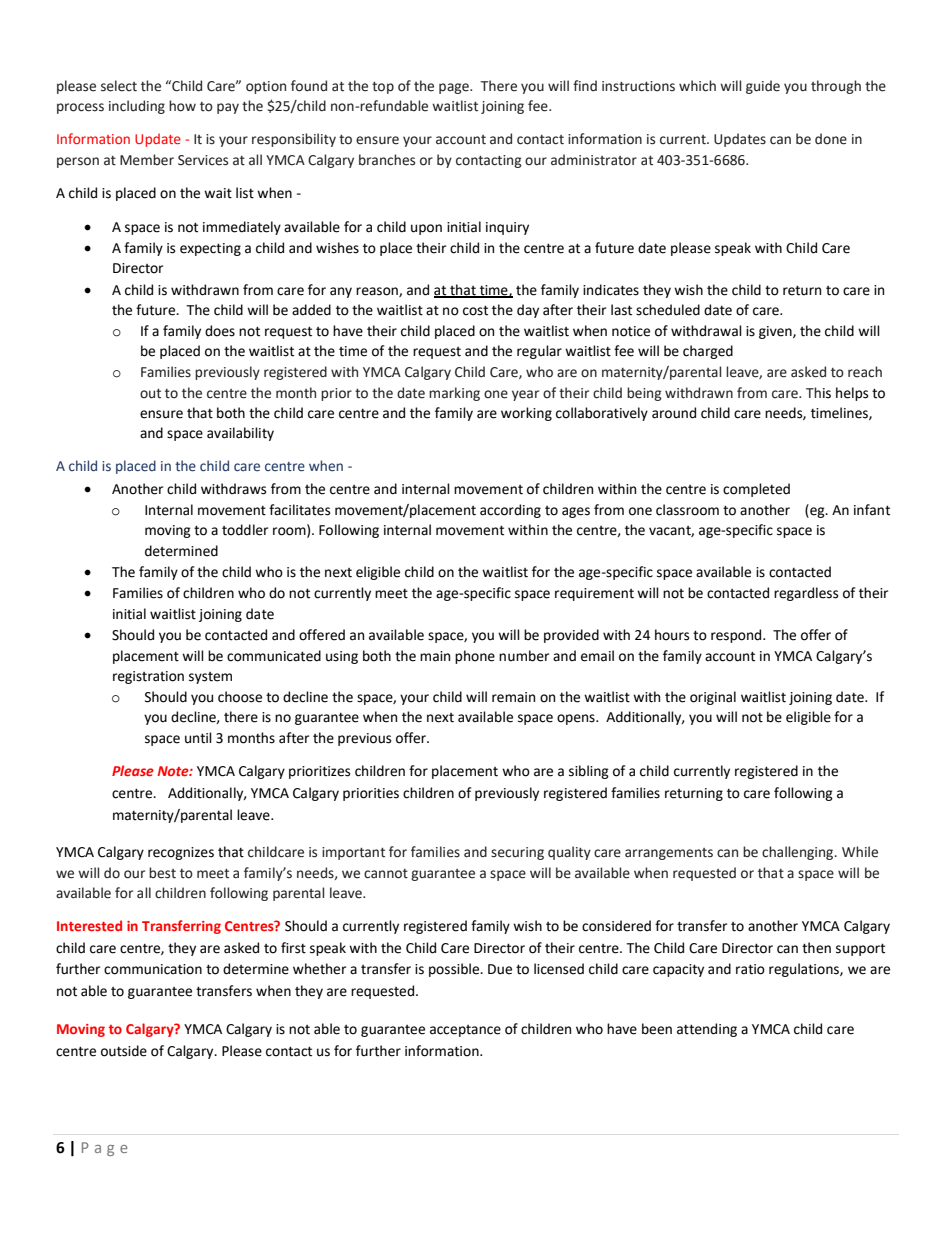 The width and height of the page is (952, 1233). Describe the element at coordinates (182, 106) in the page. I see `how` at that location.
